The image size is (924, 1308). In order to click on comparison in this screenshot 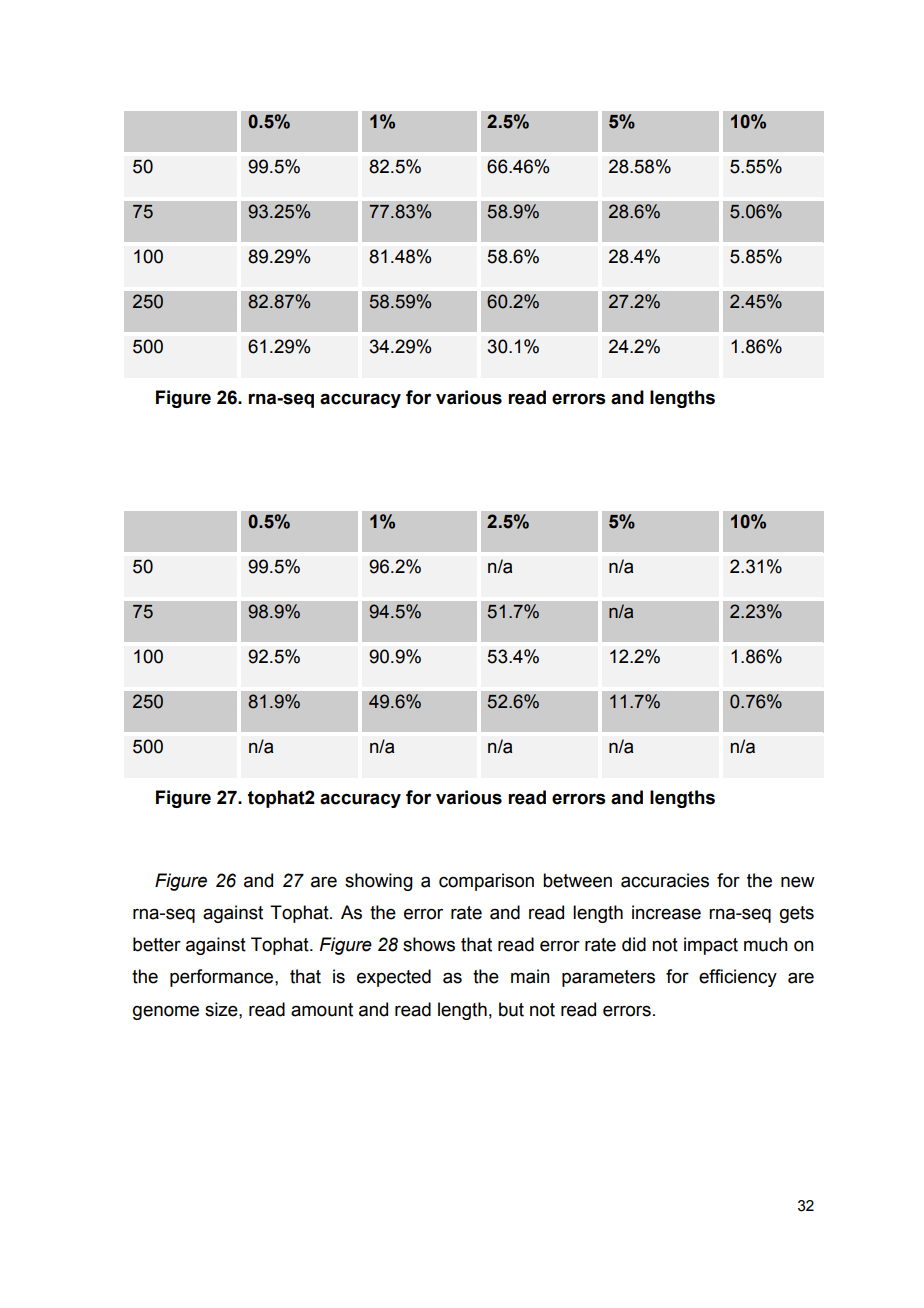, I will do `click(486, 882)`.
